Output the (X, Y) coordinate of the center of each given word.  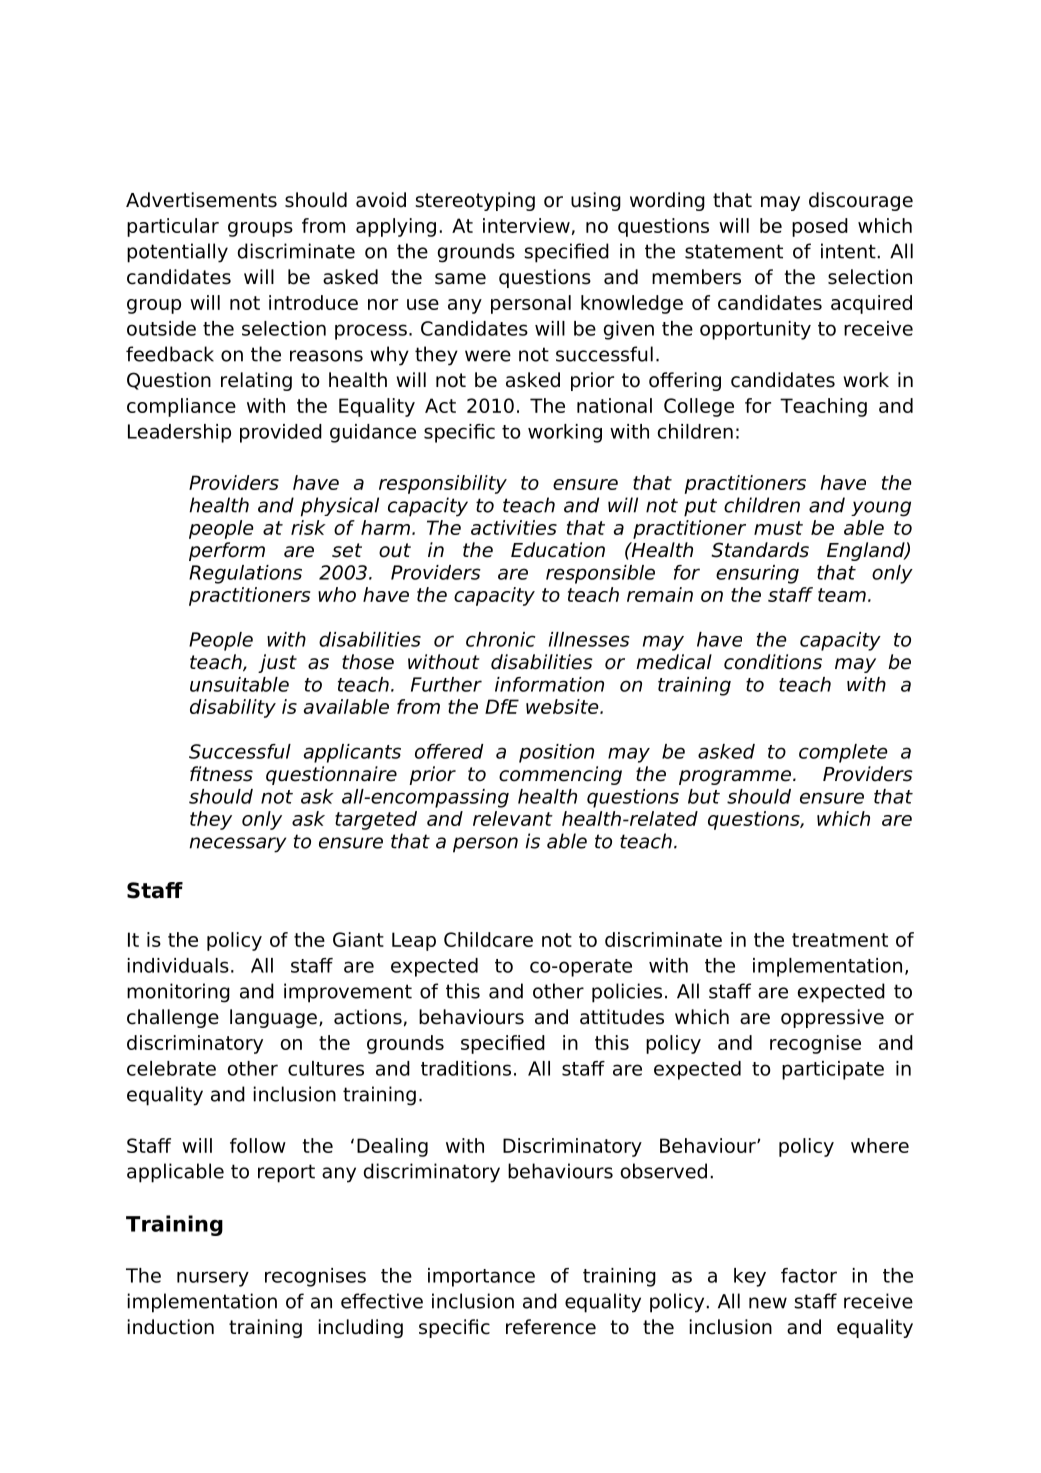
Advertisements (201, 200)
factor (809, 1275)
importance (481, 1277)
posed (820, 227)
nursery (213, 1279)
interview (526, 225)
